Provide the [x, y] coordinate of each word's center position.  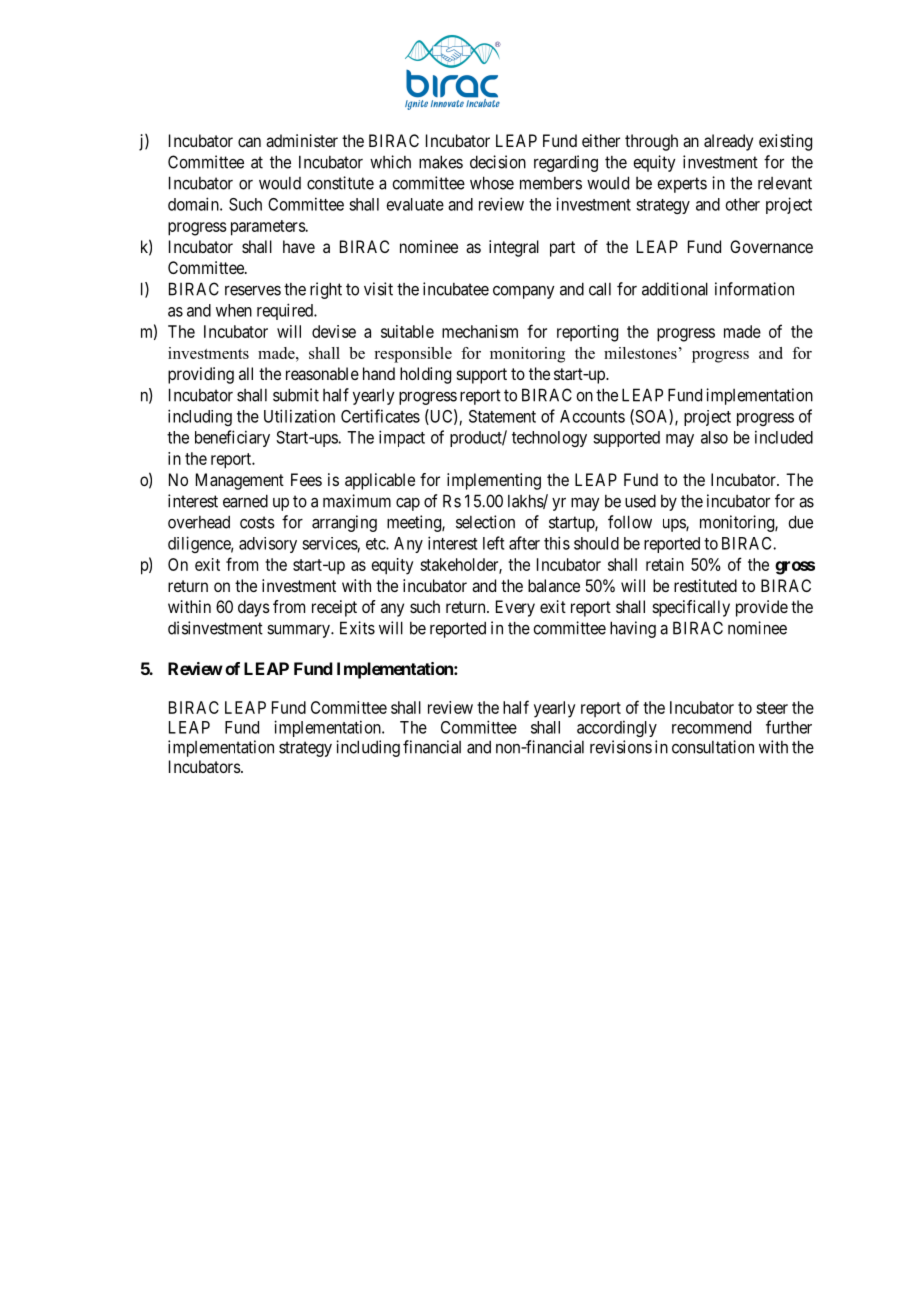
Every [515, 608]
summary [299, 631]
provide [762, 608]
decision [498, 162]
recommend [711, 727]
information [754, 289]
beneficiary [232, 438]
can [249, 142]
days [254, 608]
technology [549, 439]
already [728, 142]
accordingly [617, 728]
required [286, 311]
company [524, 292]
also [714, 437]
